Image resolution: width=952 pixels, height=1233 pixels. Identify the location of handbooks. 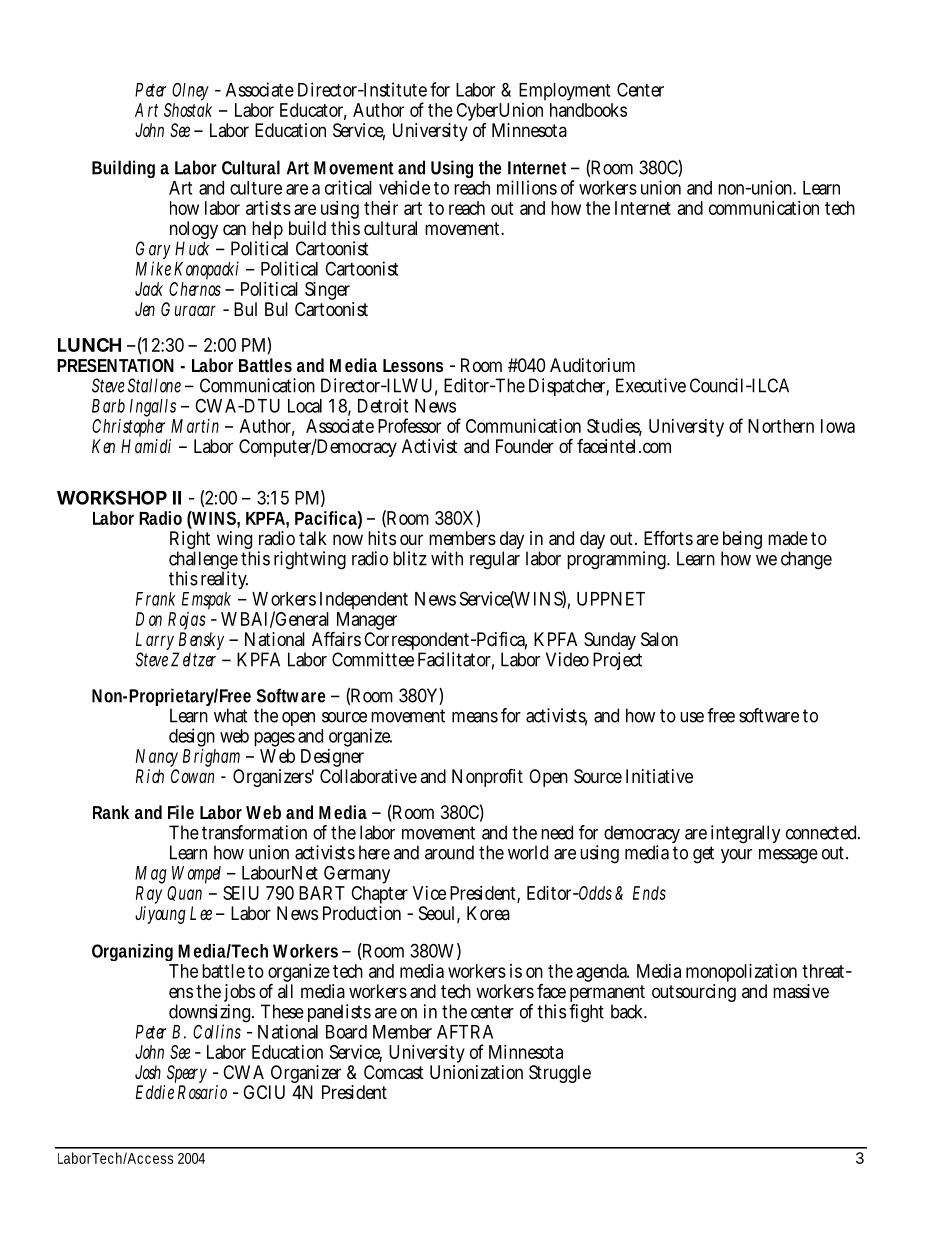
(588, 108).
